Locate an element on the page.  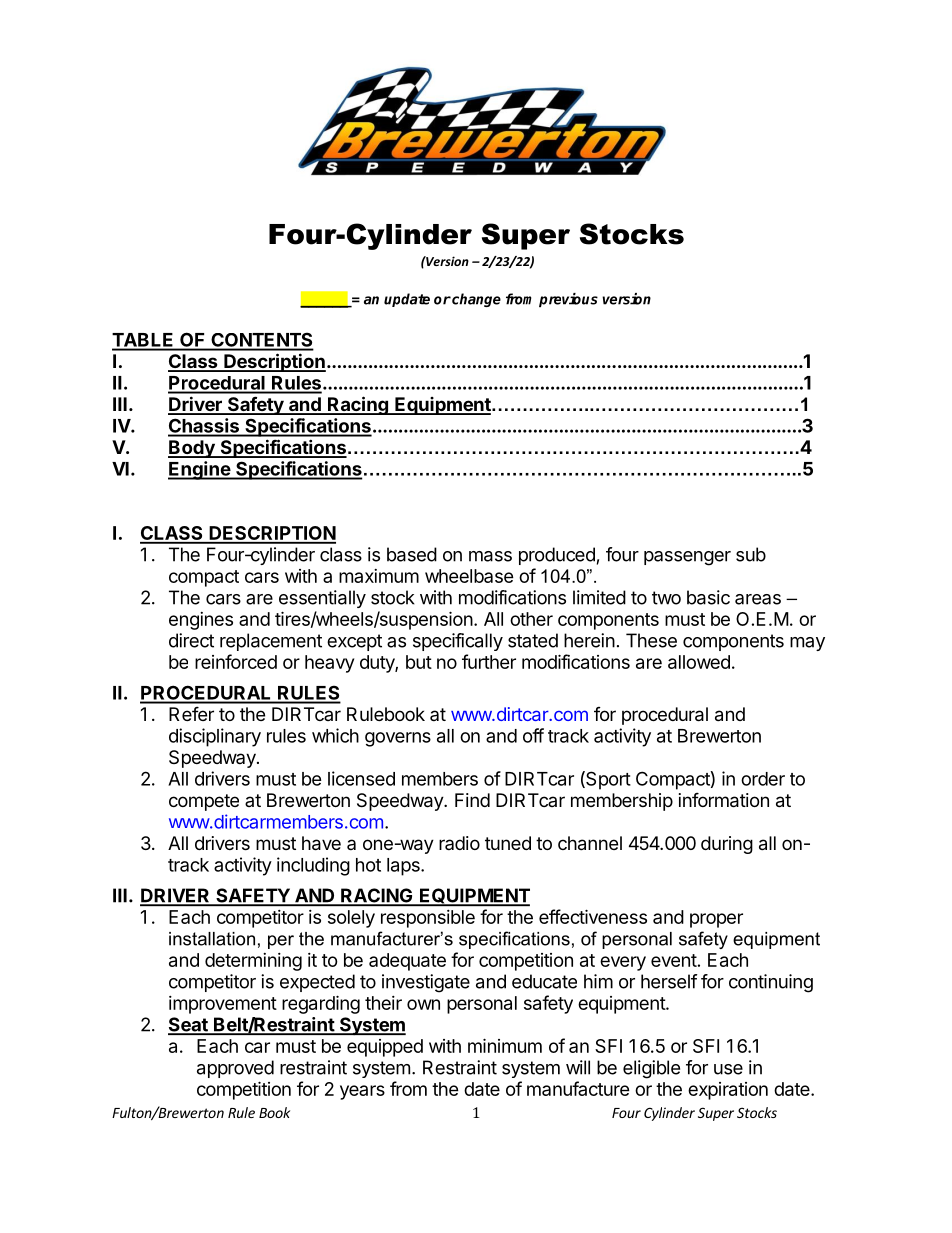
mass is located at coordinates (490, 556).
